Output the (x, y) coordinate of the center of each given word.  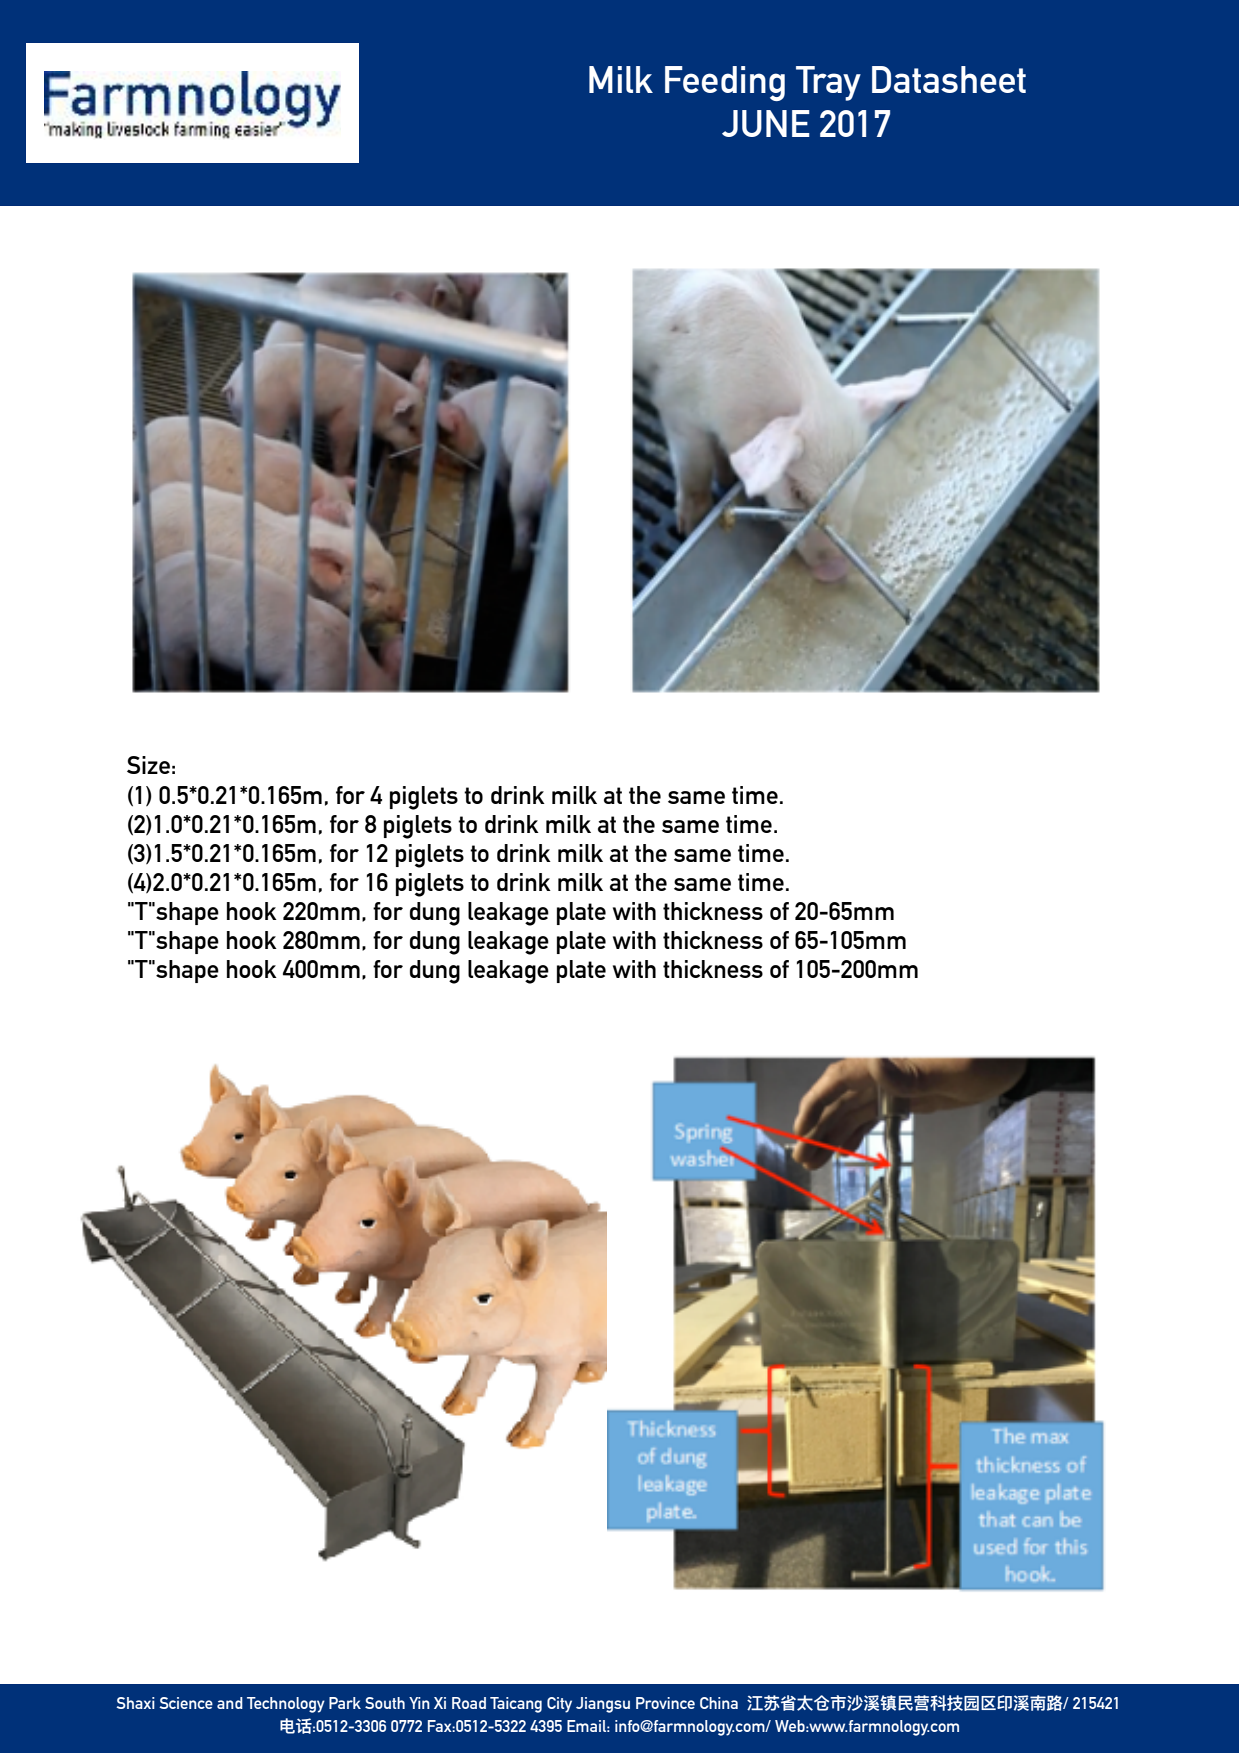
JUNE (766, 123)
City (559, 1705)
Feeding (725, 83)
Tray (828, 83)
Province (665, 1703)
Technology (286, 1705)
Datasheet (949, 79)
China (719, 1703)
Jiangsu (603, 1705)
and (230, 1703)
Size (148, 765)
